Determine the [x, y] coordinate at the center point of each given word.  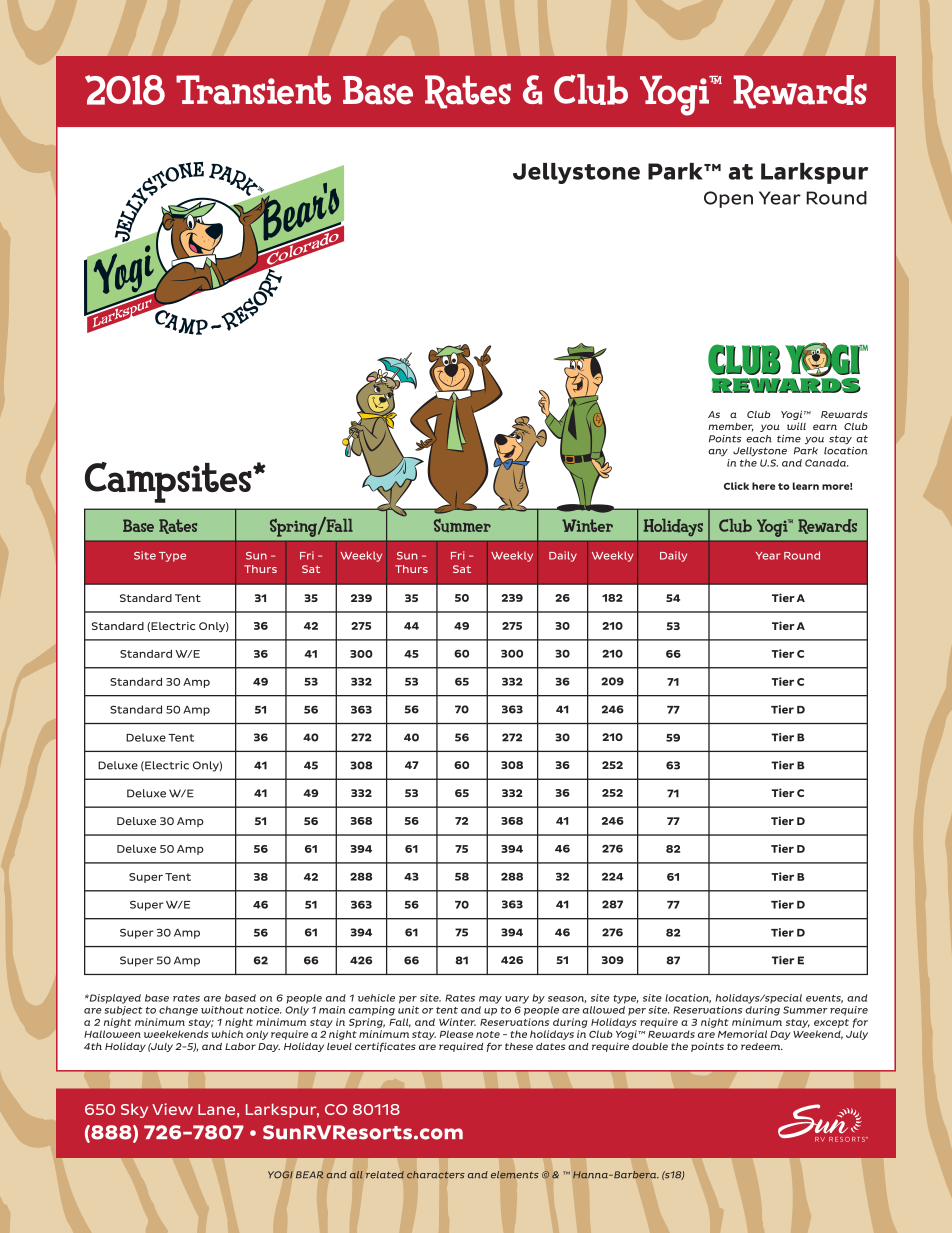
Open [728, 199]
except [831, 1023]
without [222, 1010]
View [172, 1109]
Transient [253, 90]
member [731, 427]
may [490, 1000]
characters [436, 1175]
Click [736, 486]
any [718, 453]
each [759, 439]
